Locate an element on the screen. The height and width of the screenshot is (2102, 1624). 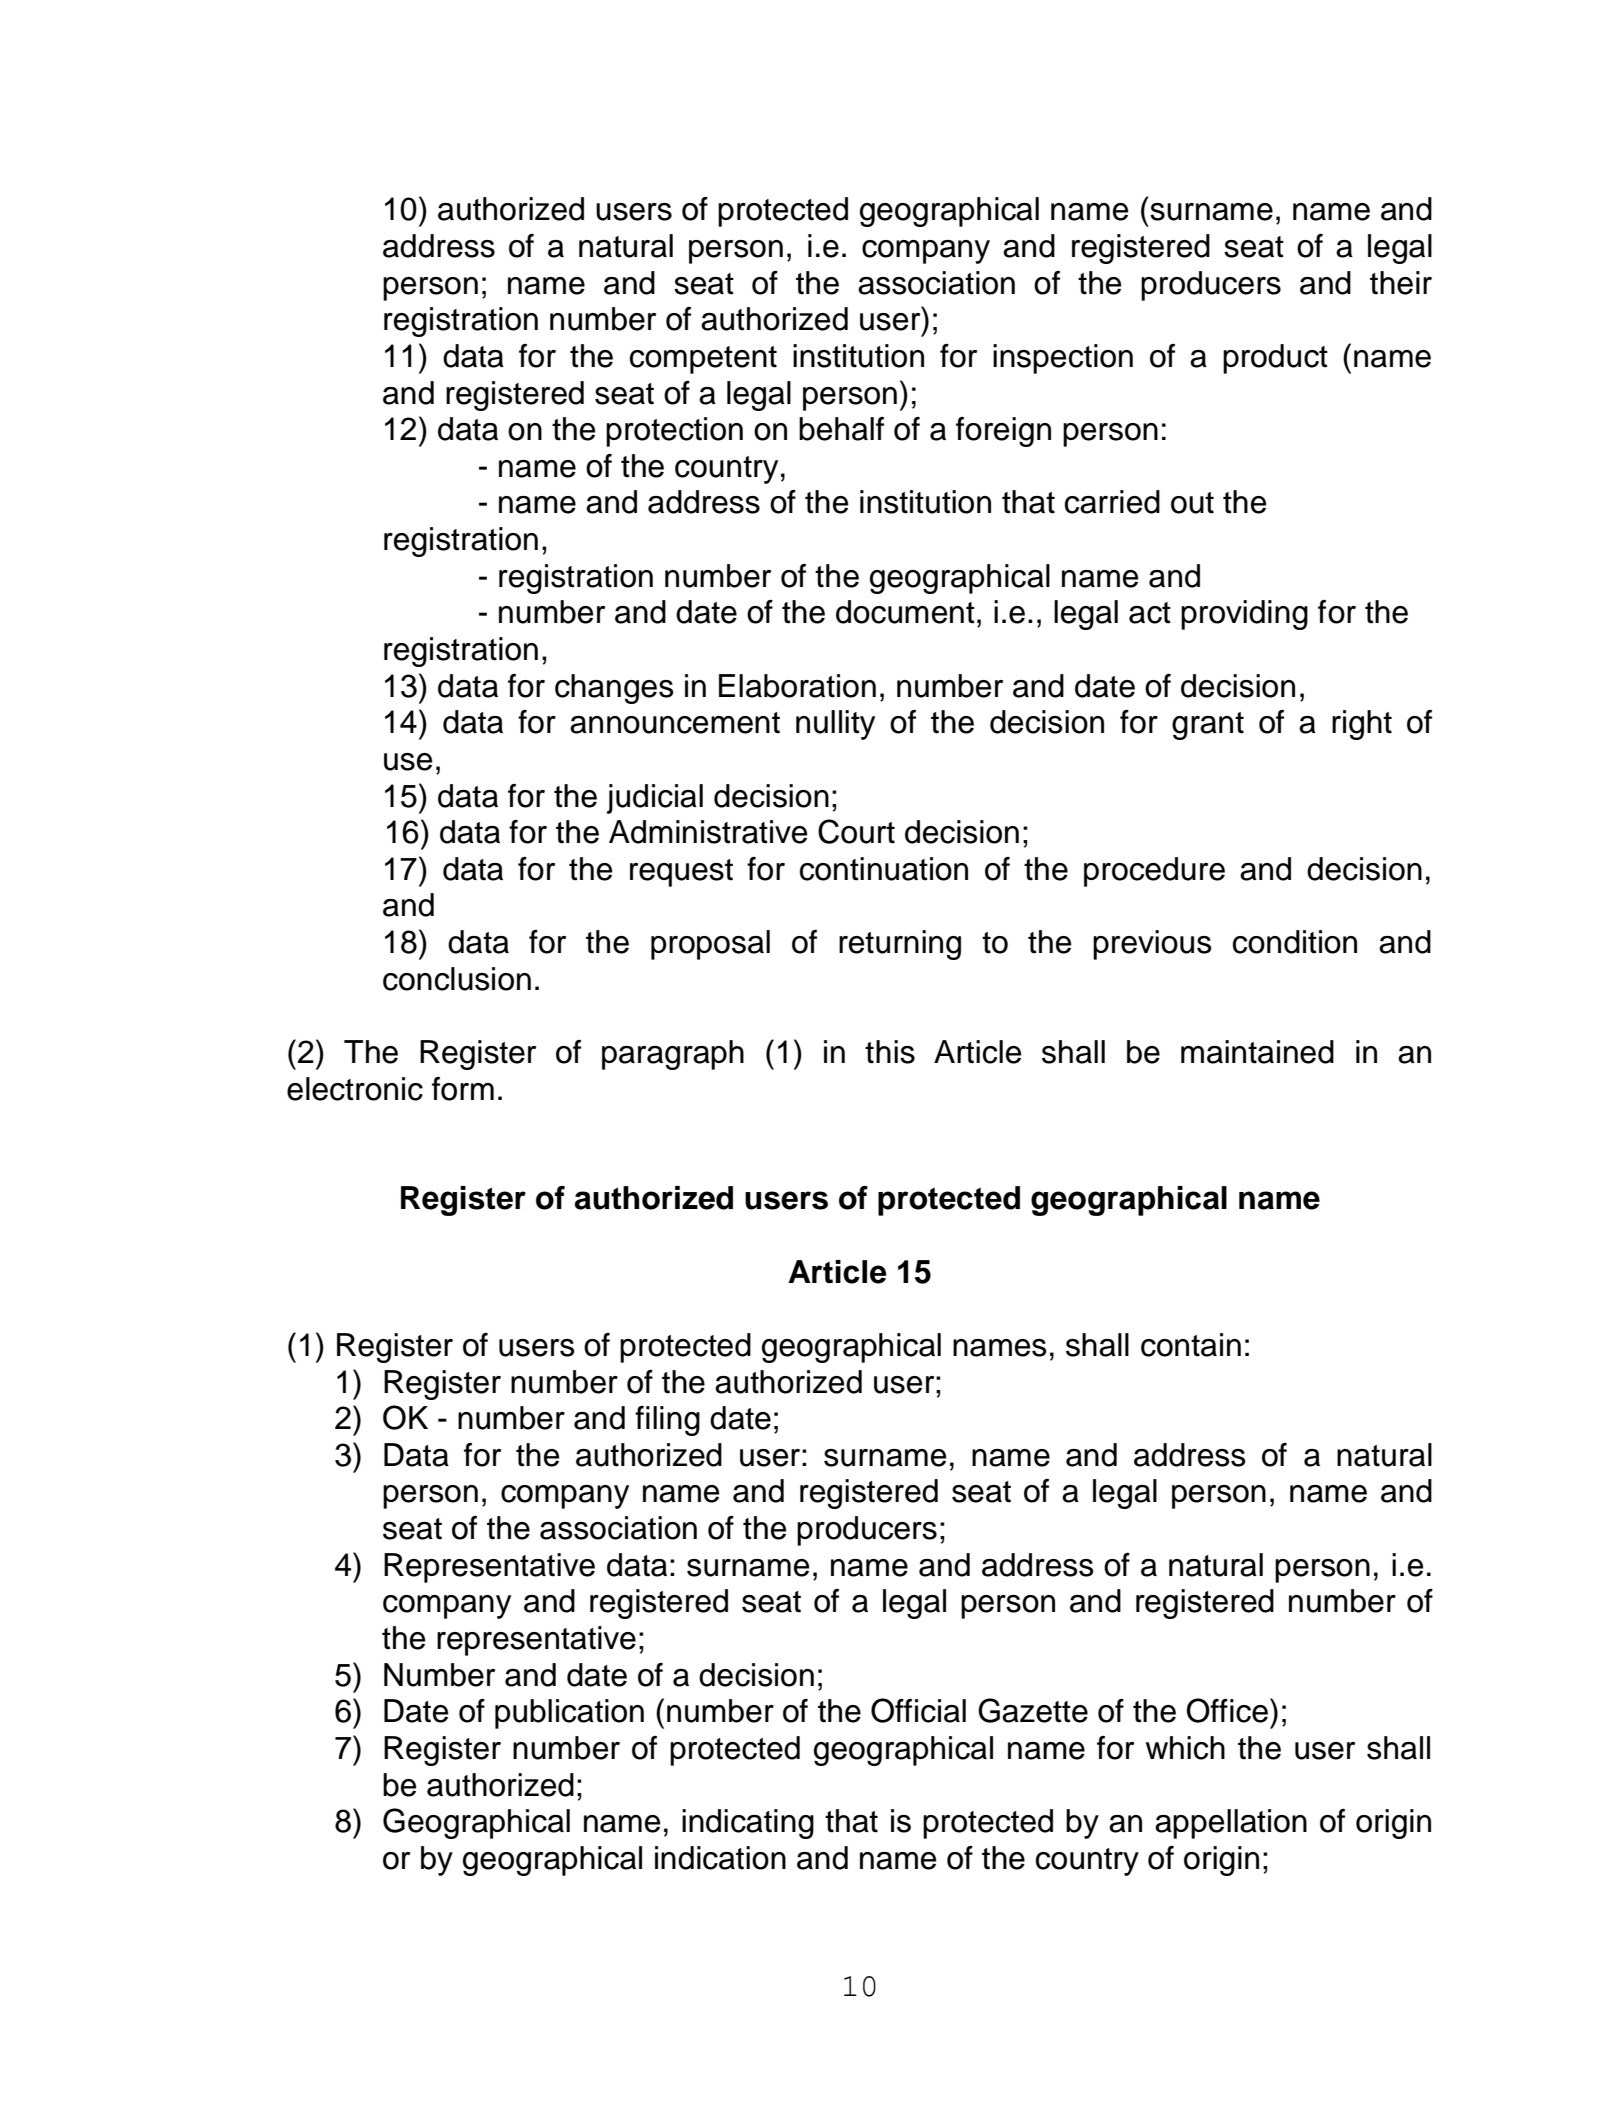
behalf is located at coordinates (841, 429).
